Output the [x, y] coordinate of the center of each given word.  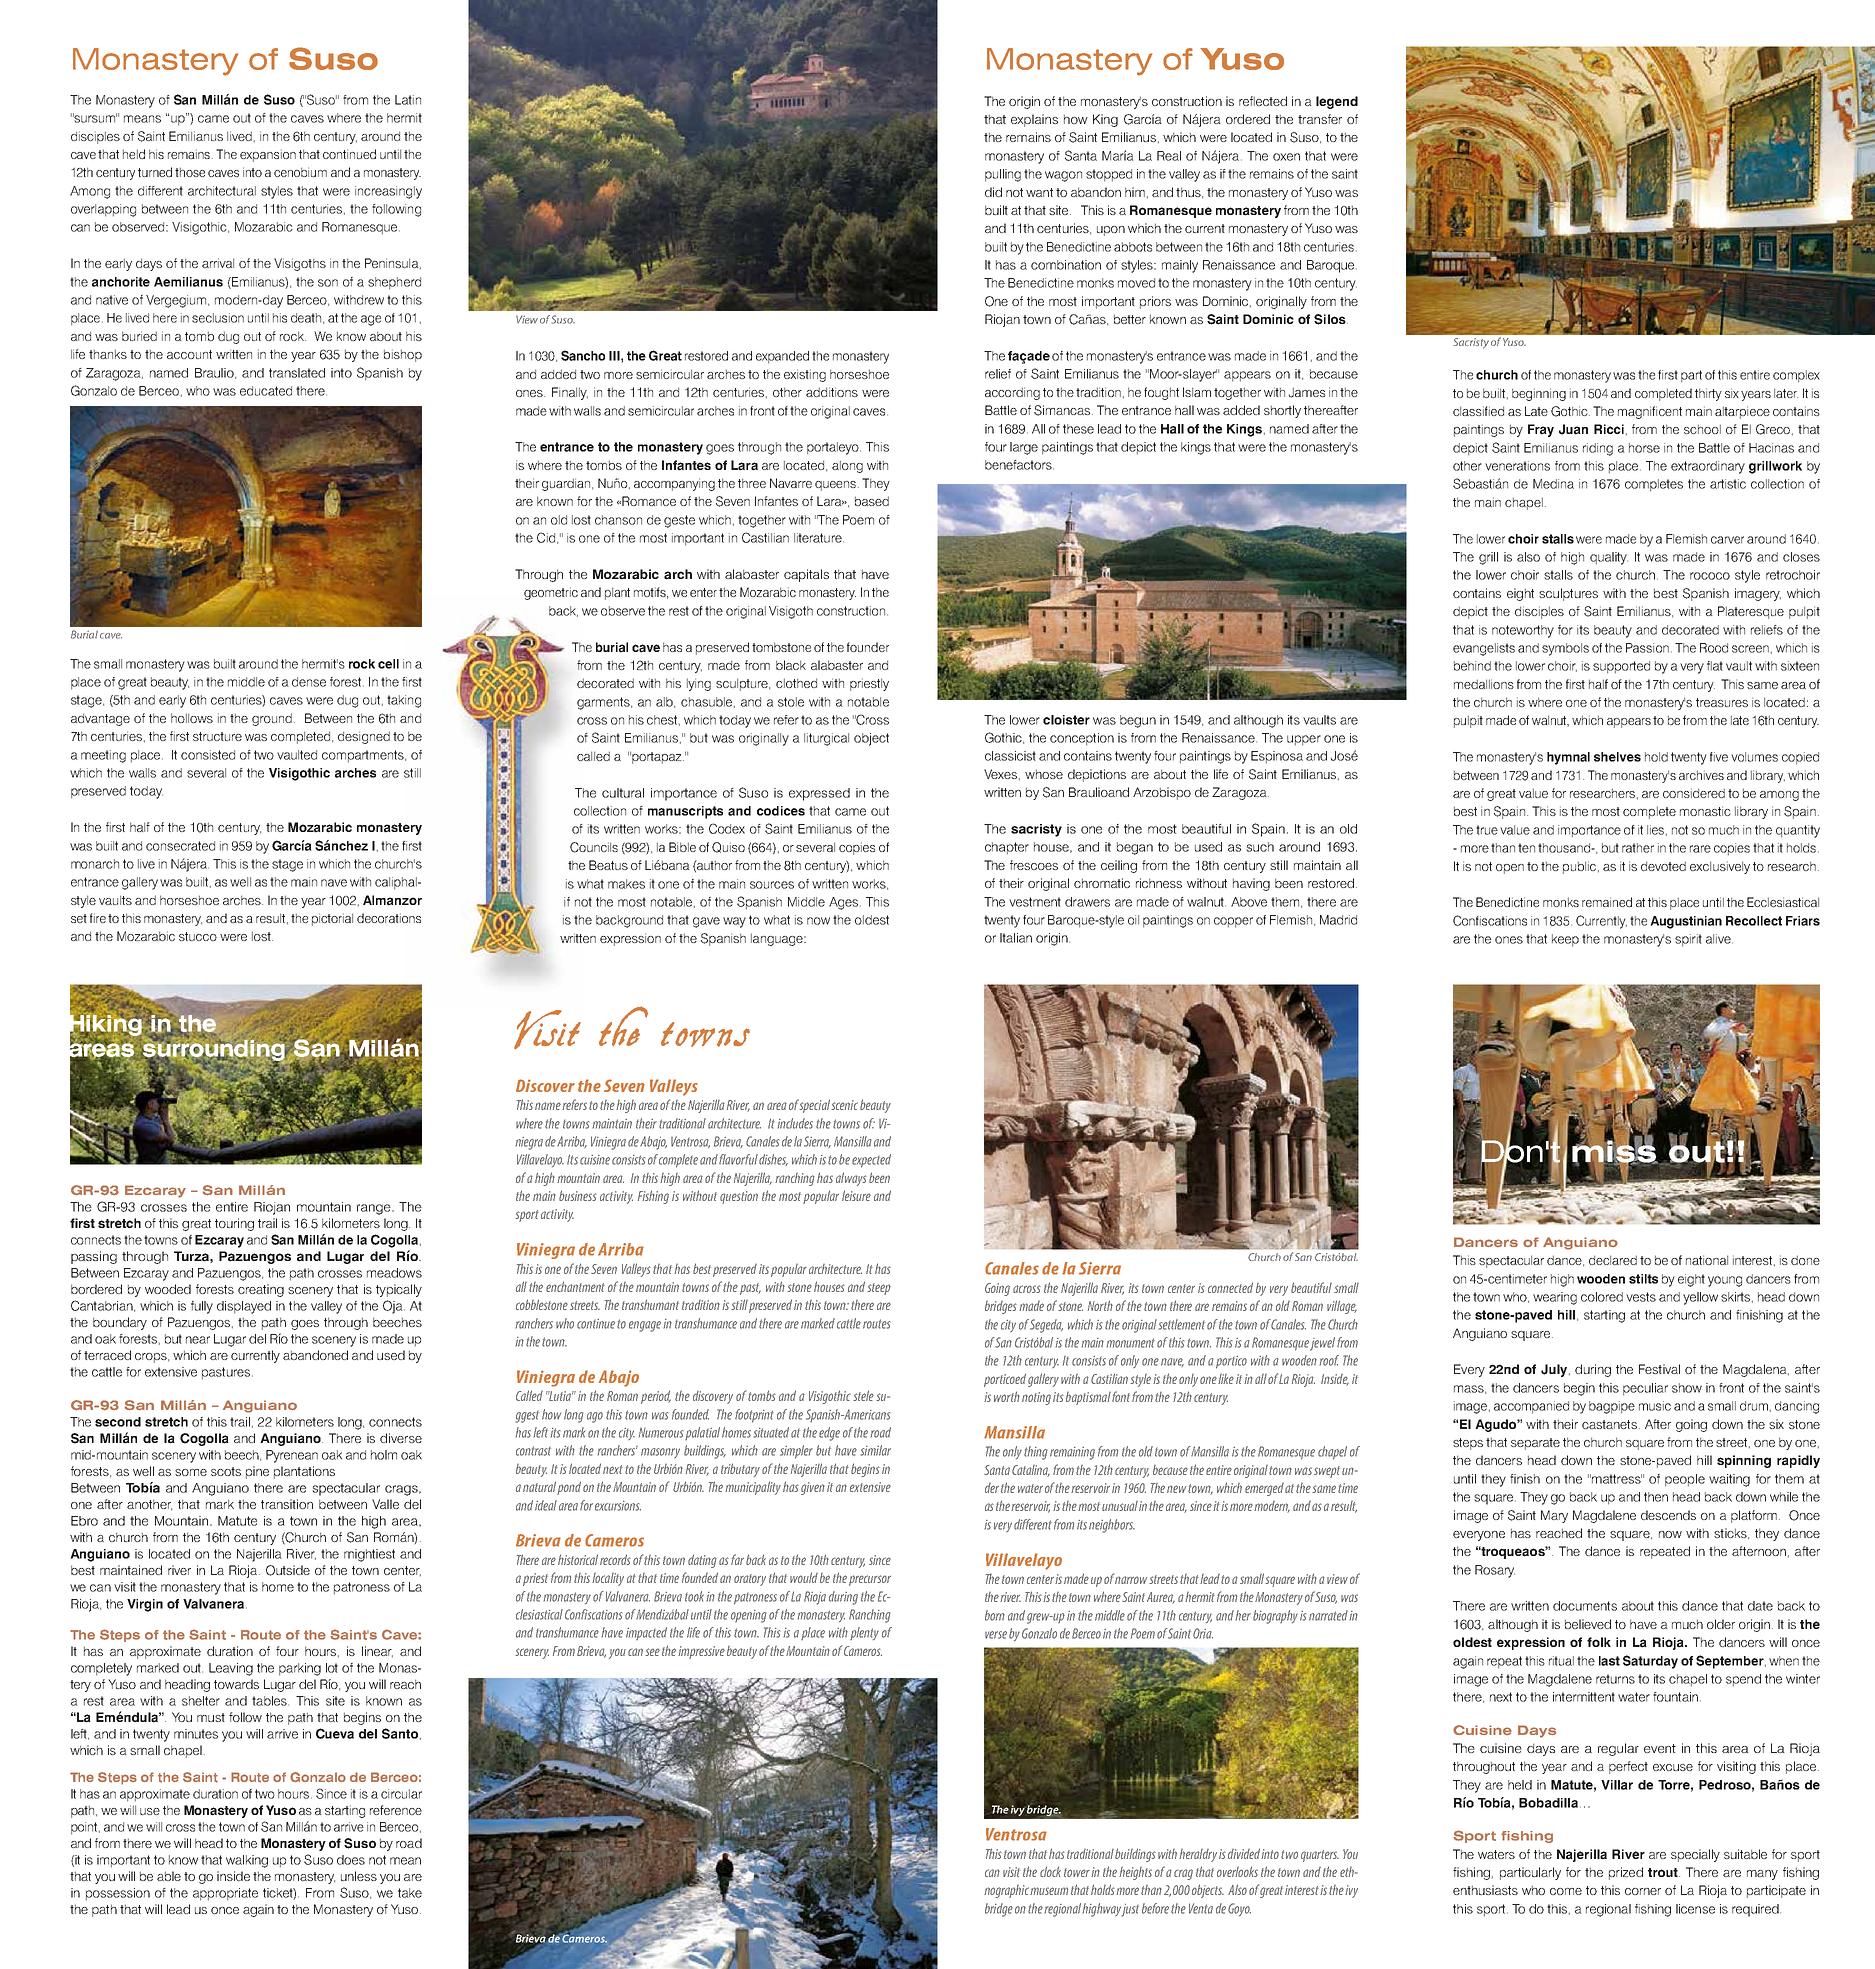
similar [876, 1450]
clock [1050, 1871]
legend [1337, 102]
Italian [1016, 938]
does [351, 1860]
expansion [268, 155]
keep [1565, 940]
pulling [1003, 175]
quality [1609, 558]
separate [1535, 1444]
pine [257, 1472]
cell [388, 664]
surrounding [214, 1050]
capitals [806, 575]
